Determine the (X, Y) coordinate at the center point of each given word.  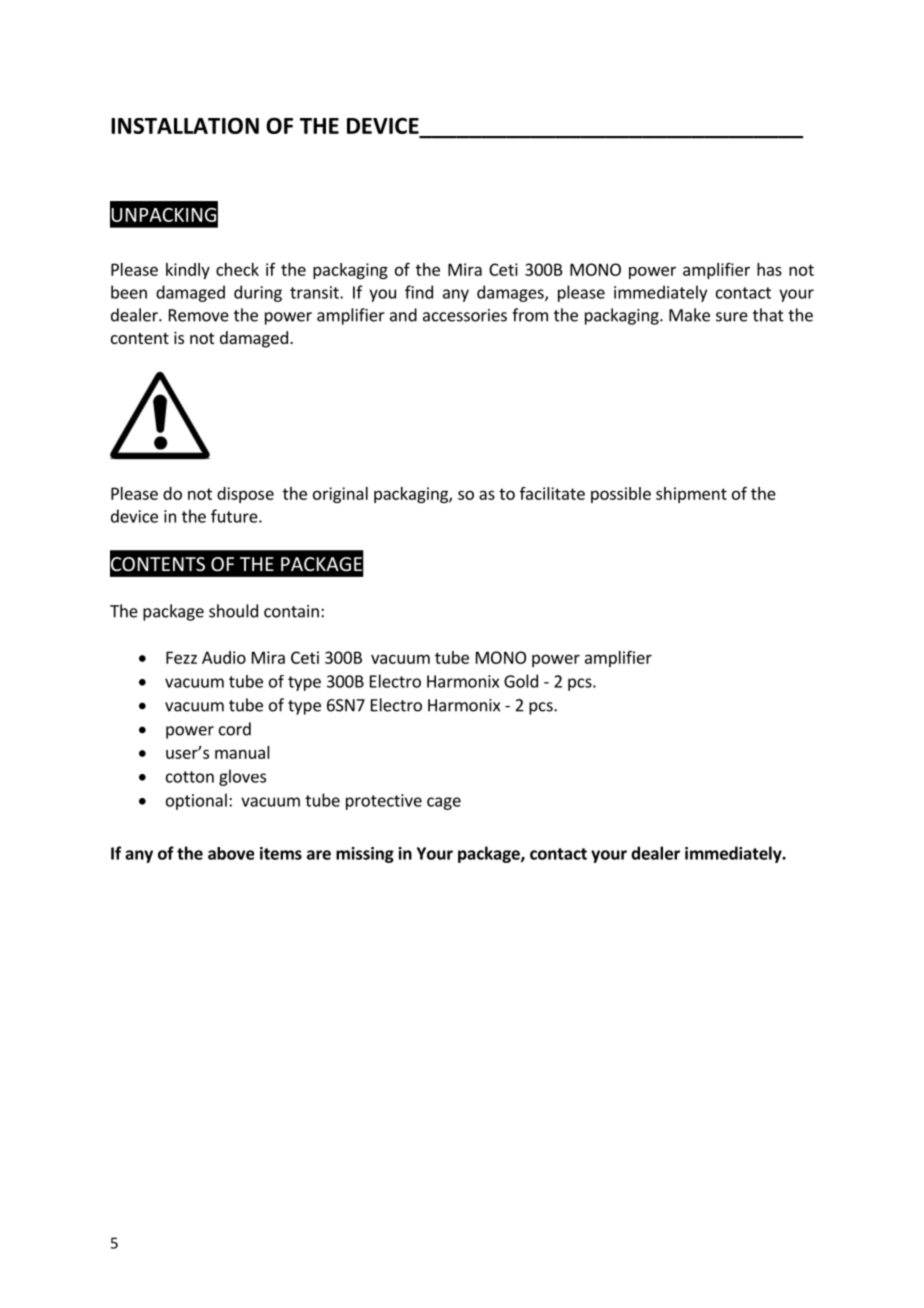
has (769, 269)
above (231, 853)
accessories (465, 315)
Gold (521, 681)
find (419, 292)
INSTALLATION (185, 125)
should (233, 611)
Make (689, 315)
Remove (199, 315)
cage (444, 803)
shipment (691, 495)
